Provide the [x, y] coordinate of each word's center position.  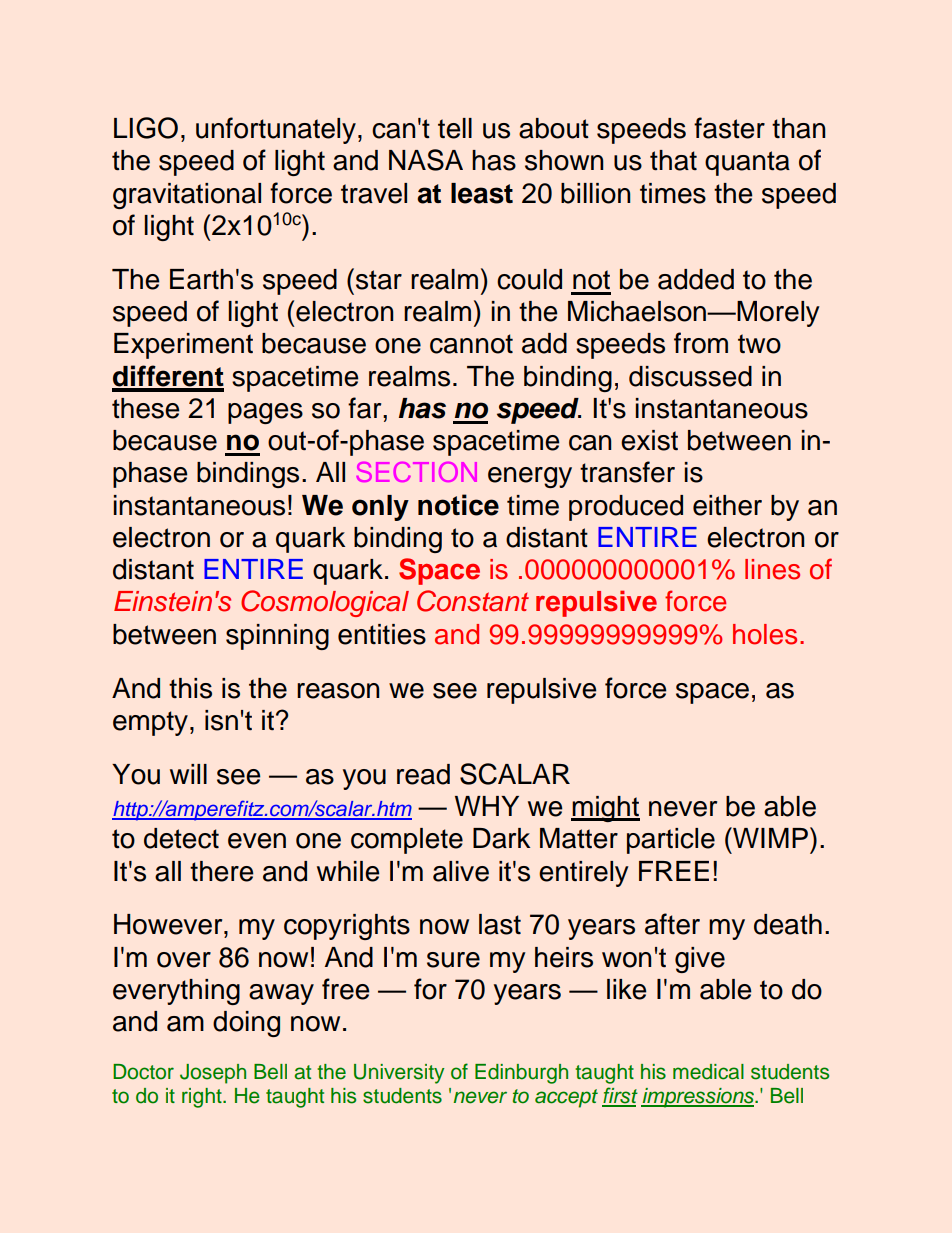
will [188, 774]
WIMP [769, 837]
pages [265, 413]
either [727, 505]
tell [455, 128]
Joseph [213, 1074]
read [423, 774]
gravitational [187, 196]
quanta [747, 163]
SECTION [416, 472]
